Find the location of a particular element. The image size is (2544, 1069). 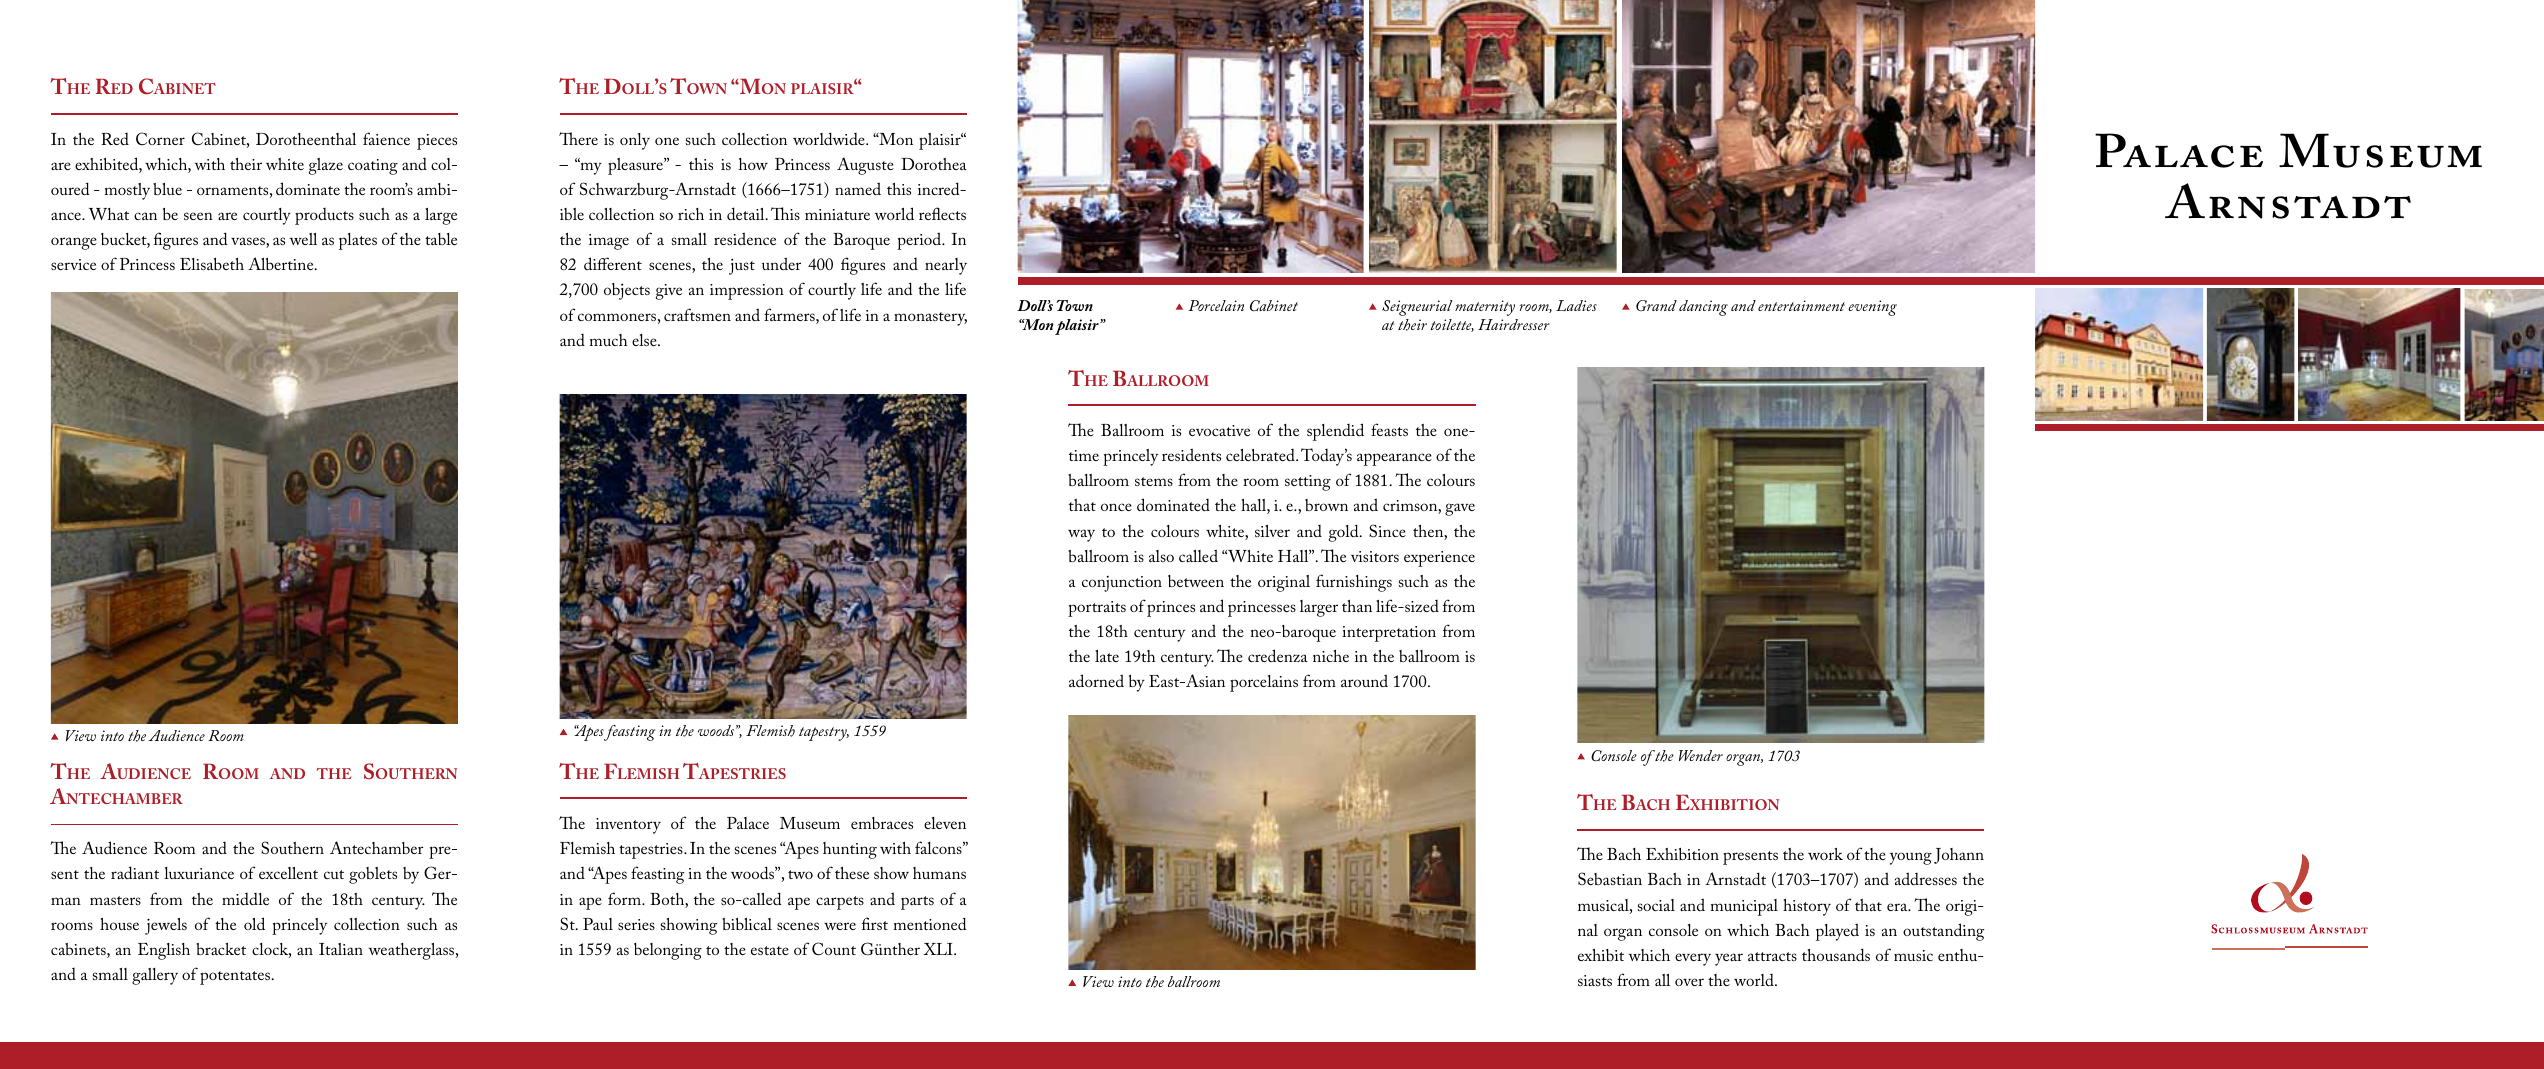

glaze is located at coordinates (325, 166).
